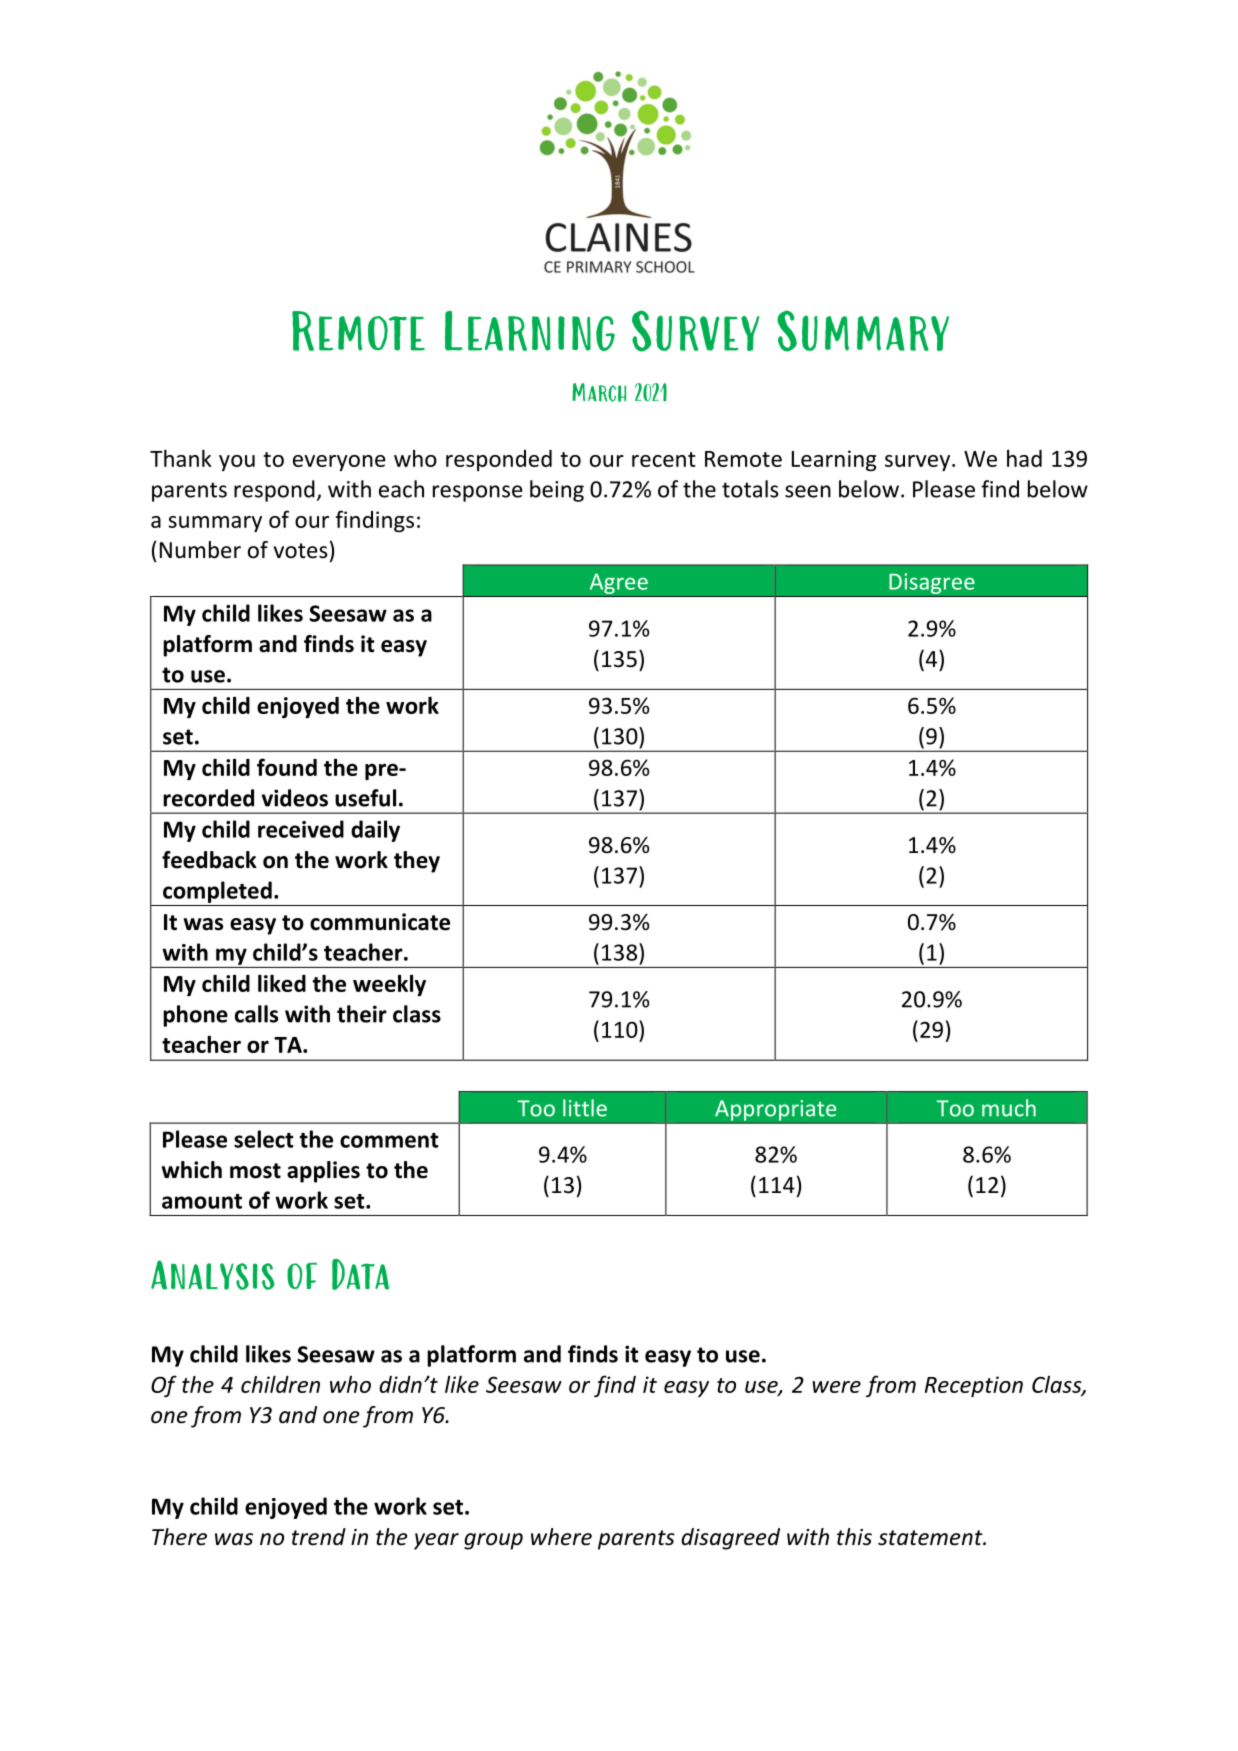  I want to click on trend, so click(319, 1537).
